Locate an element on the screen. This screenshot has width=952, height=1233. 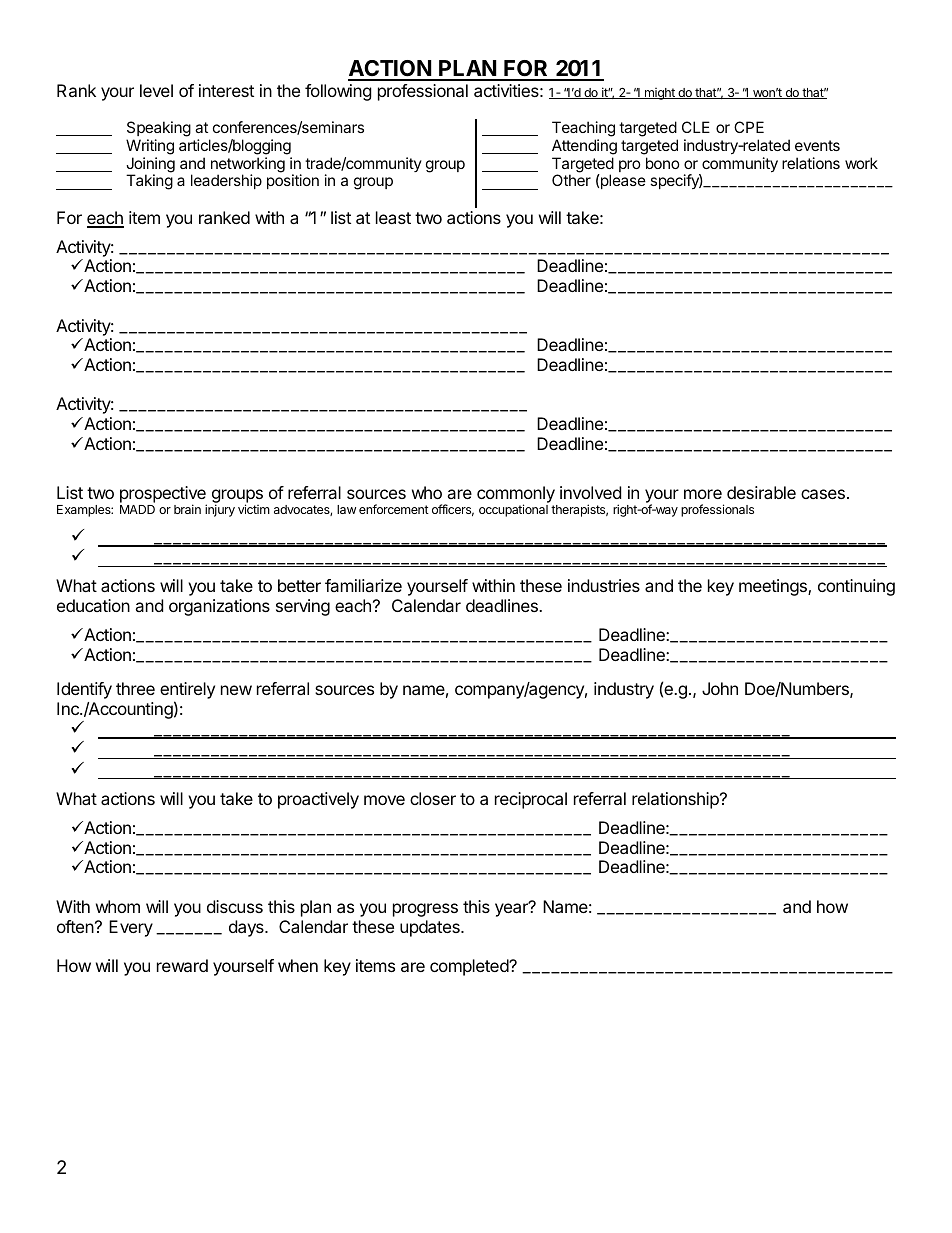
reward is located at coordinates (182, 965).
